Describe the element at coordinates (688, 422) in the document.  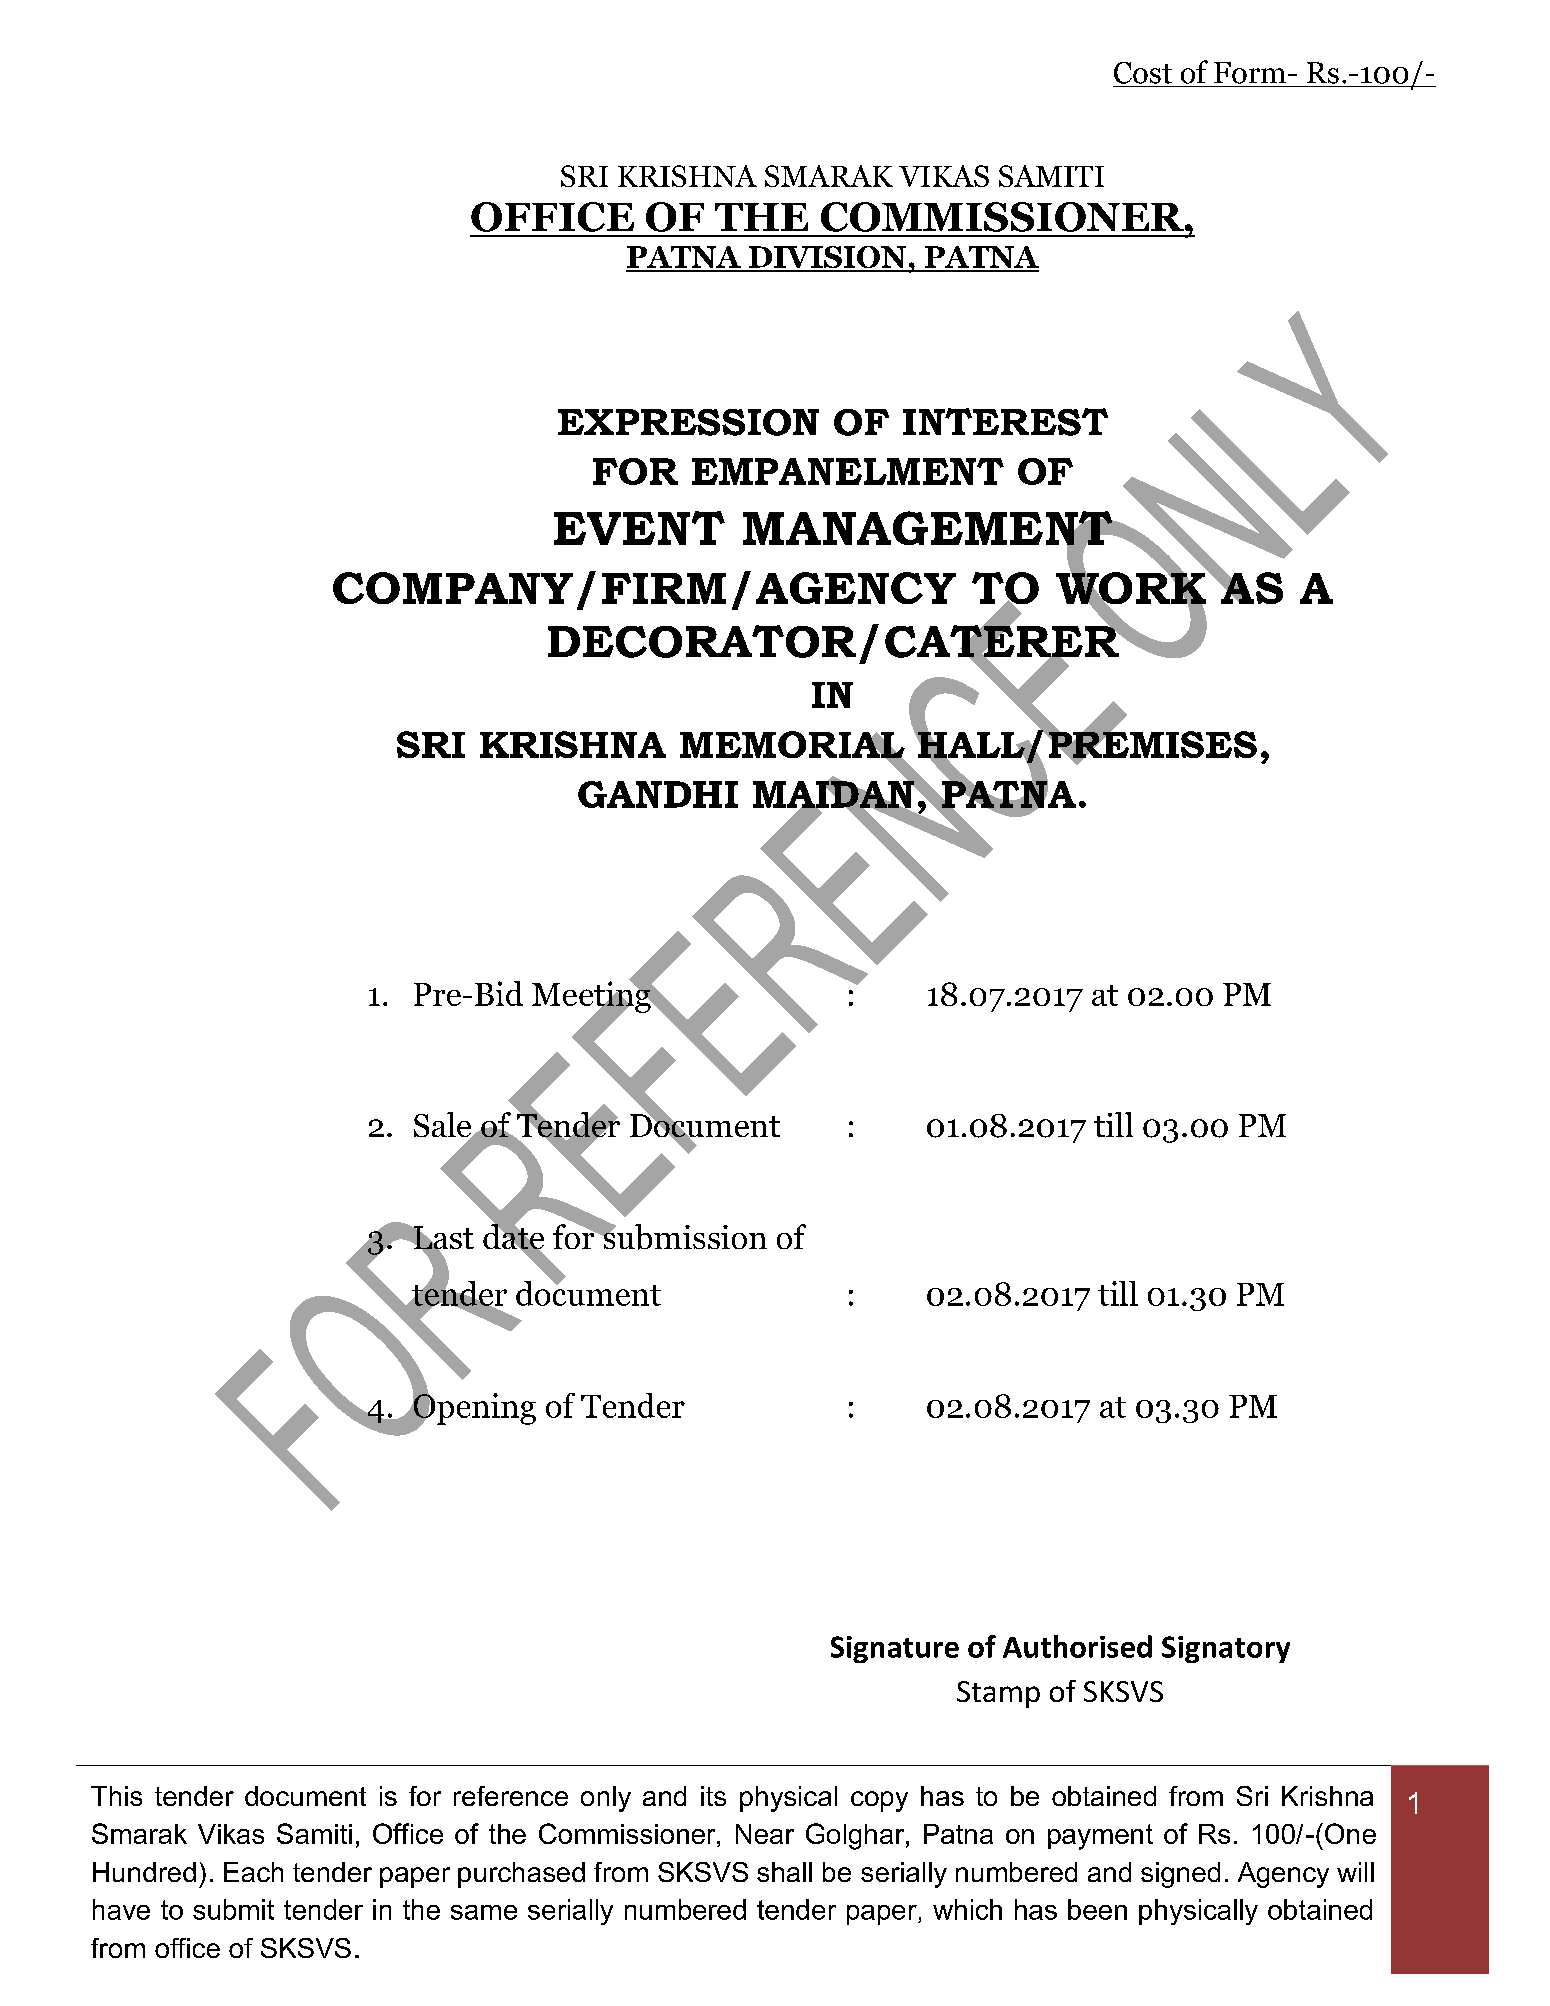
I see `EXPRESSION` at that location.
